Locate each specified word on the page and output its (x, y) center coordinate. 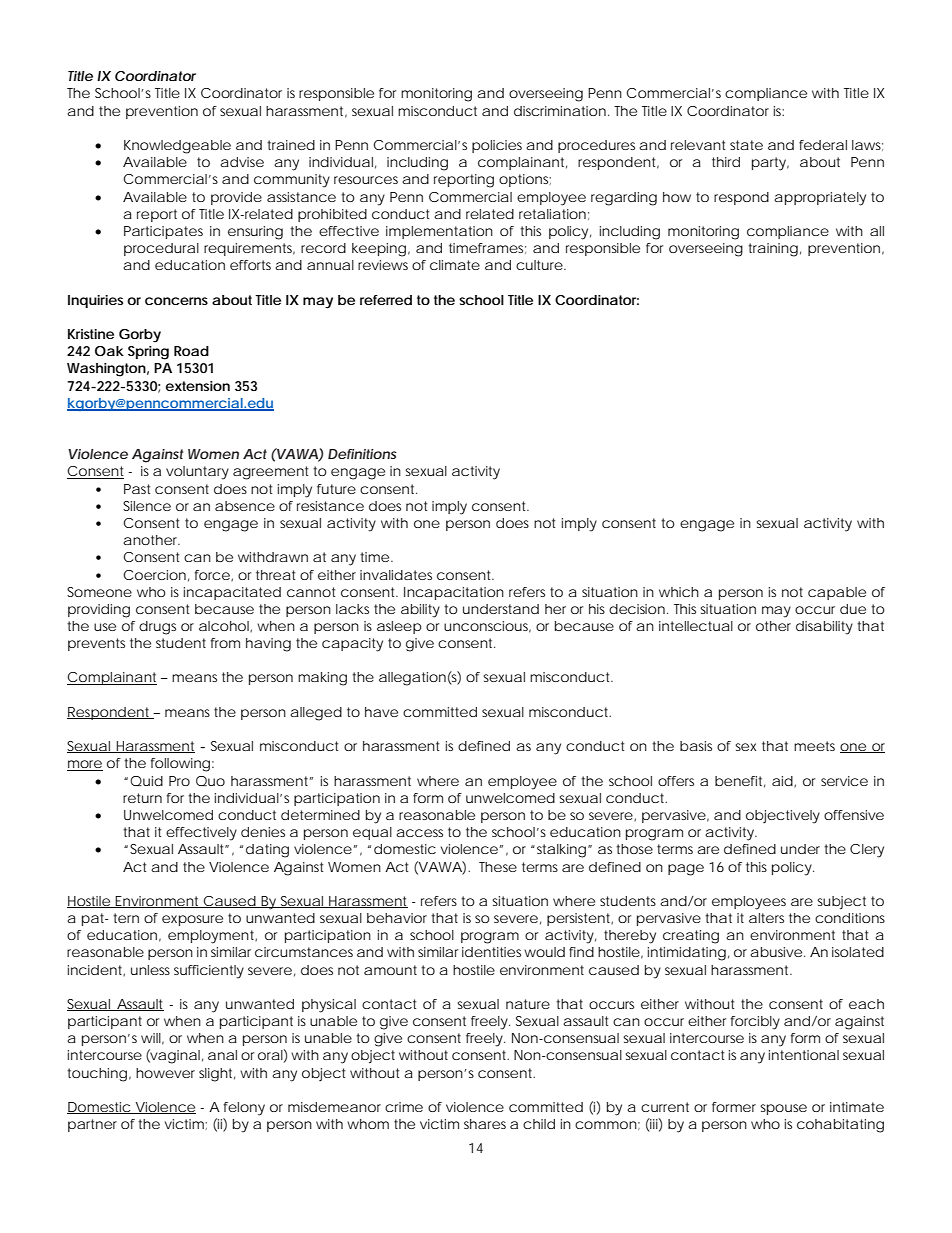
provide (236, 198)
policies (497, 146)
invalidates (396, 575)
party (769, 164)
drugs (157, 628)
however (165, 1073)
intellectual (696, 626)
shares (485, 1124)
